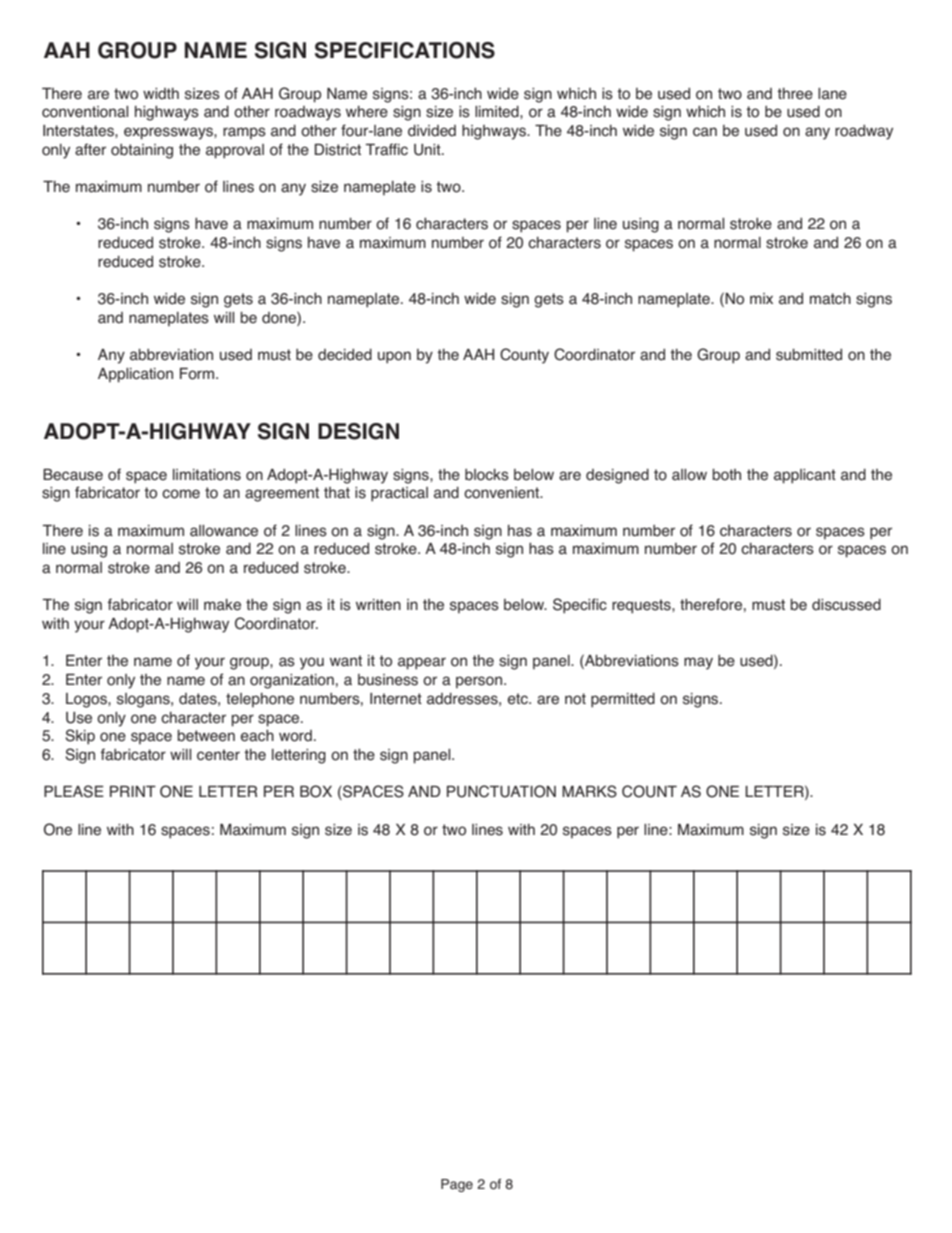  What do you see at coordinates (457, 1185) in the image?
I see `Page` at bounding box center [457, 1185].
